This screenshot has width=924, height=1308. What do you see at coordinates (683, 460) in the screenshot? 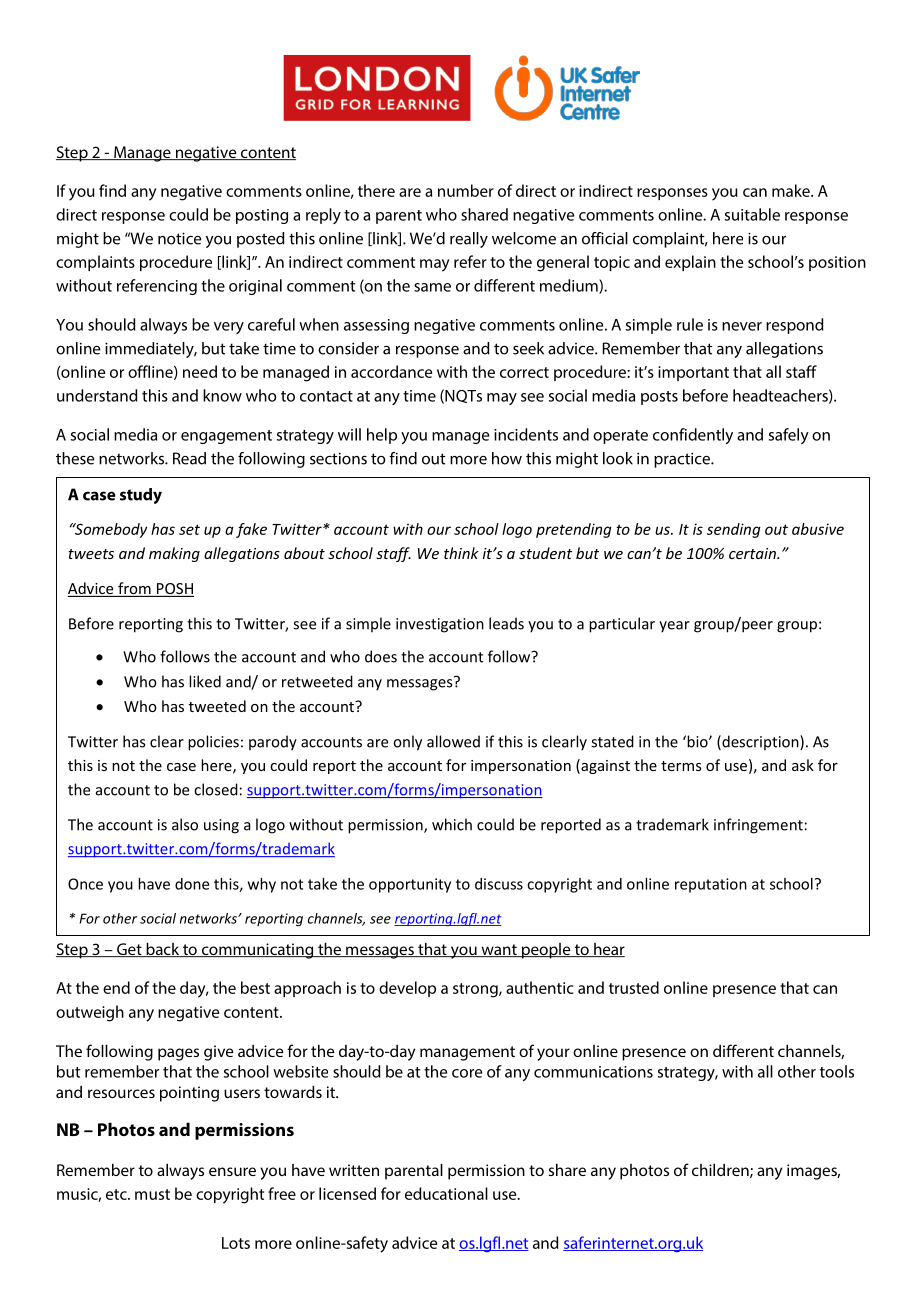
I see `practice` at bounding box center [683, 460].
